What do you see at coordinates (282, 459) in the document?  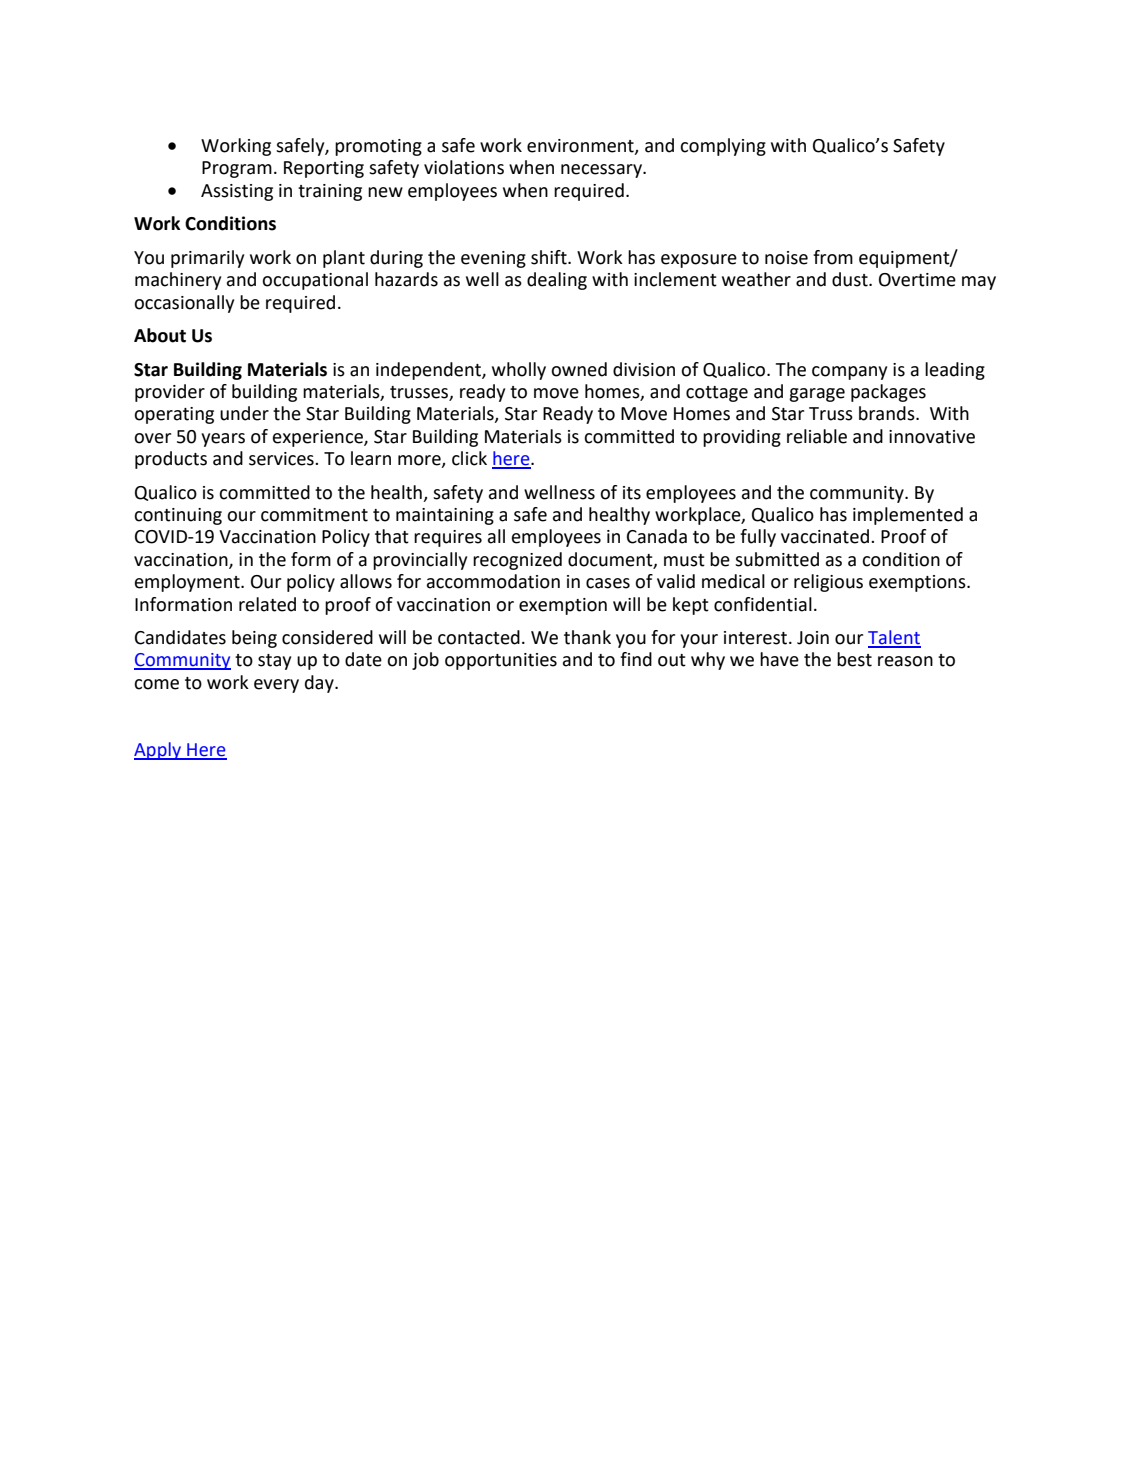 I see `services` at bounding box center [282, 459].
